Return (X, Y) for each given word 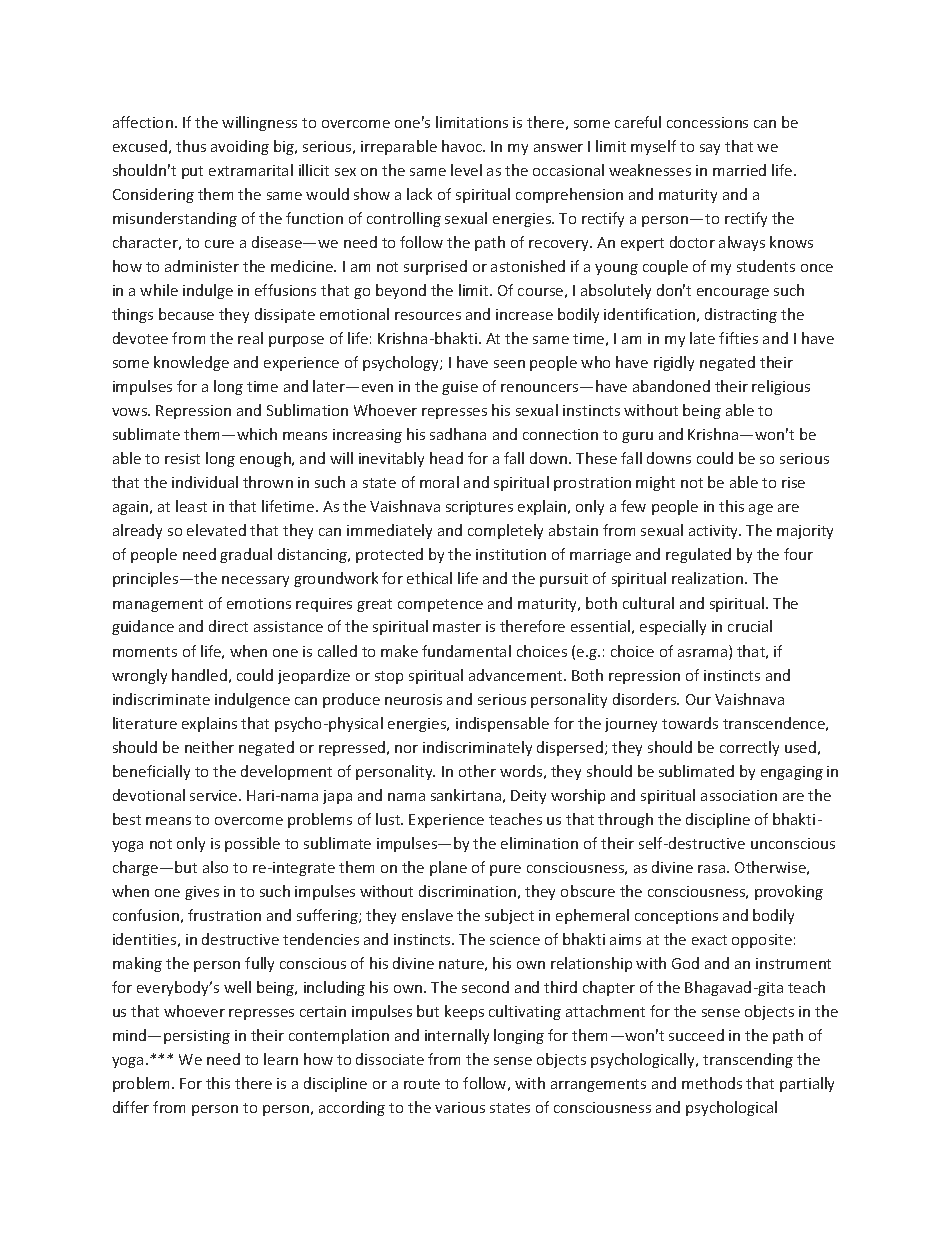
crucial (750, 626)
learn (281, 1059)
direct (228, 626)
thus (191, 146)
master (457, 627)
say (710, 149)
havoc (463, 146)
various (460, 1107)
